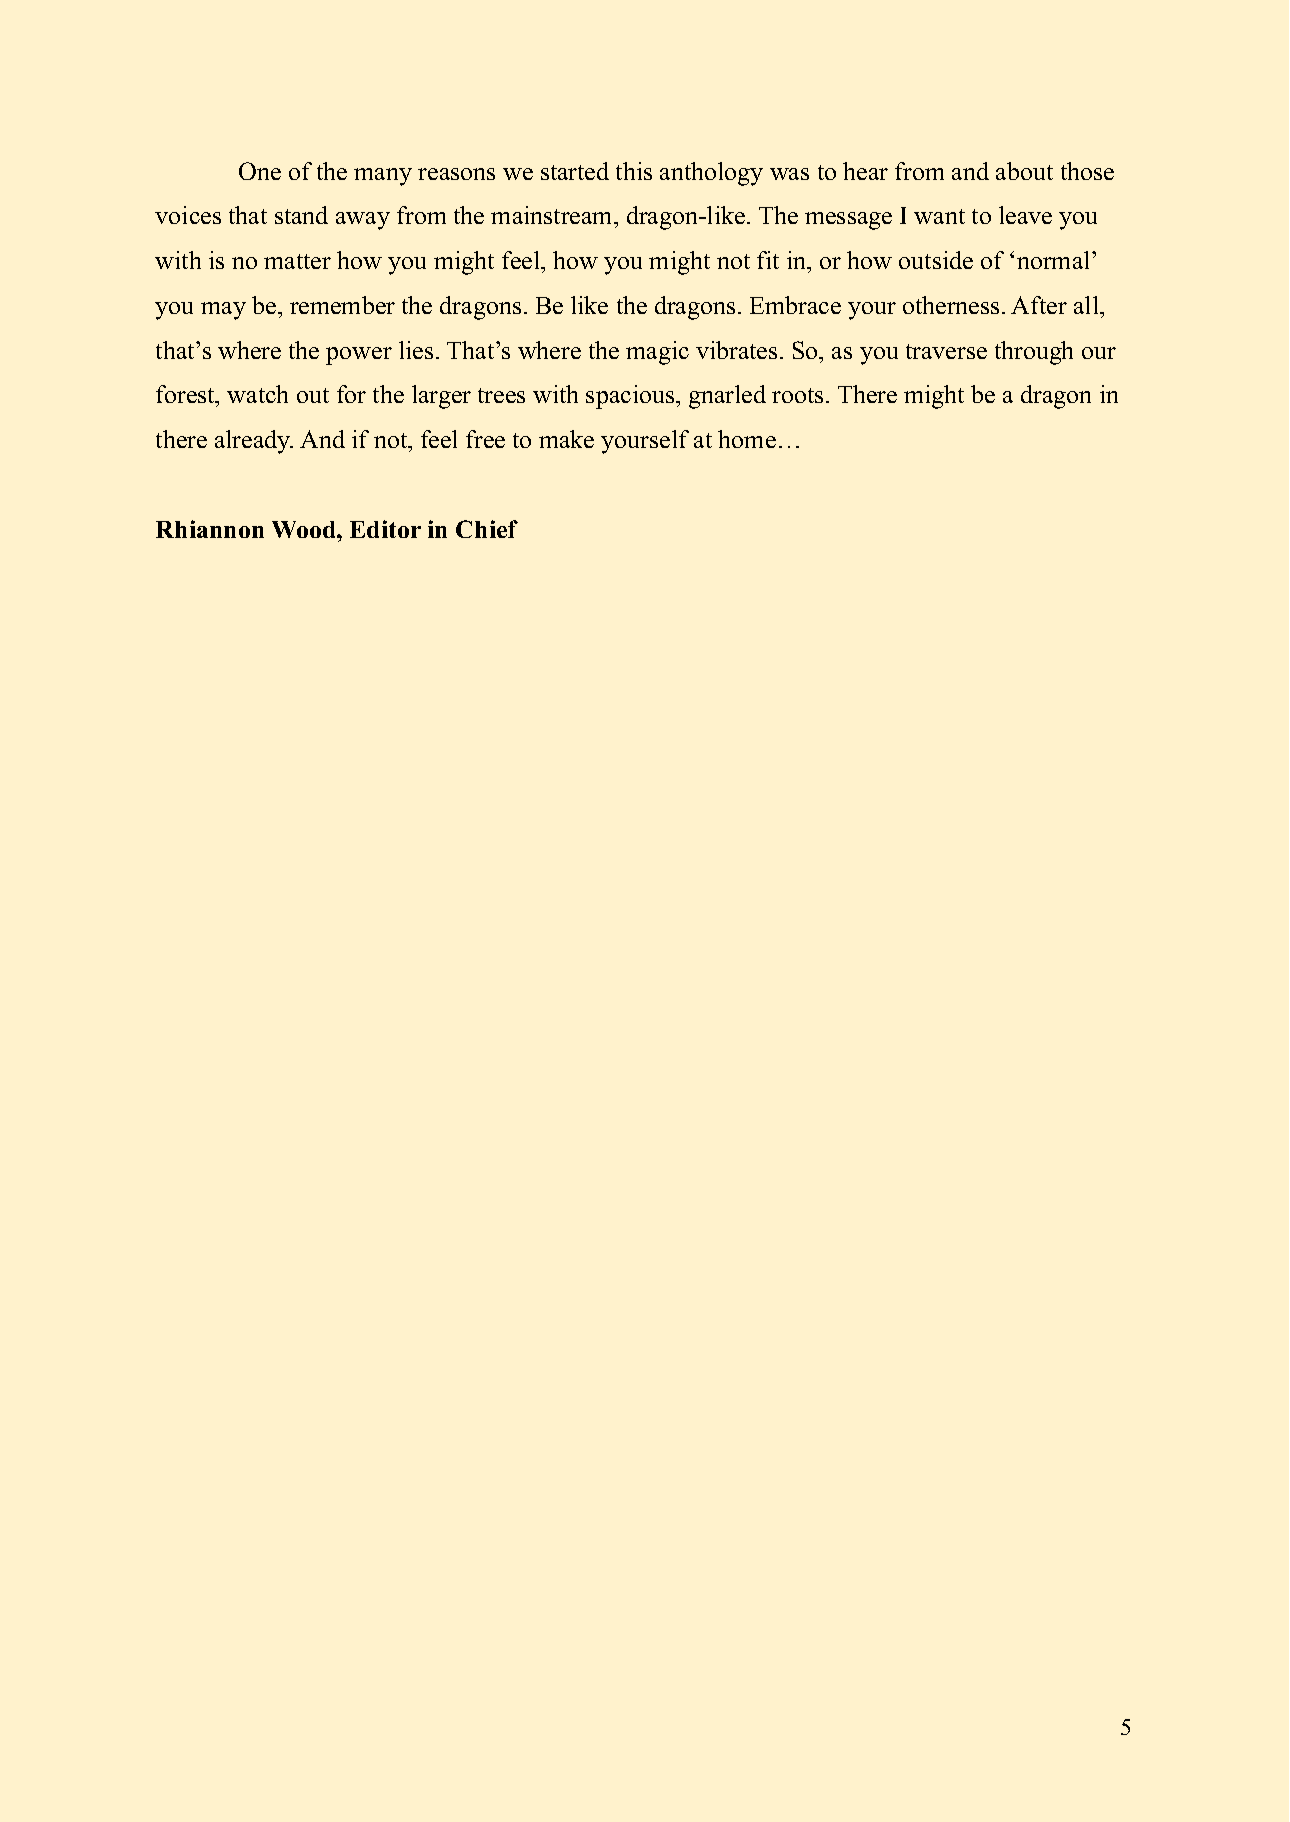 Image resolution: width=1290 pixels, height=1822 pixels. I want to click on outside, so click(936, 260).
